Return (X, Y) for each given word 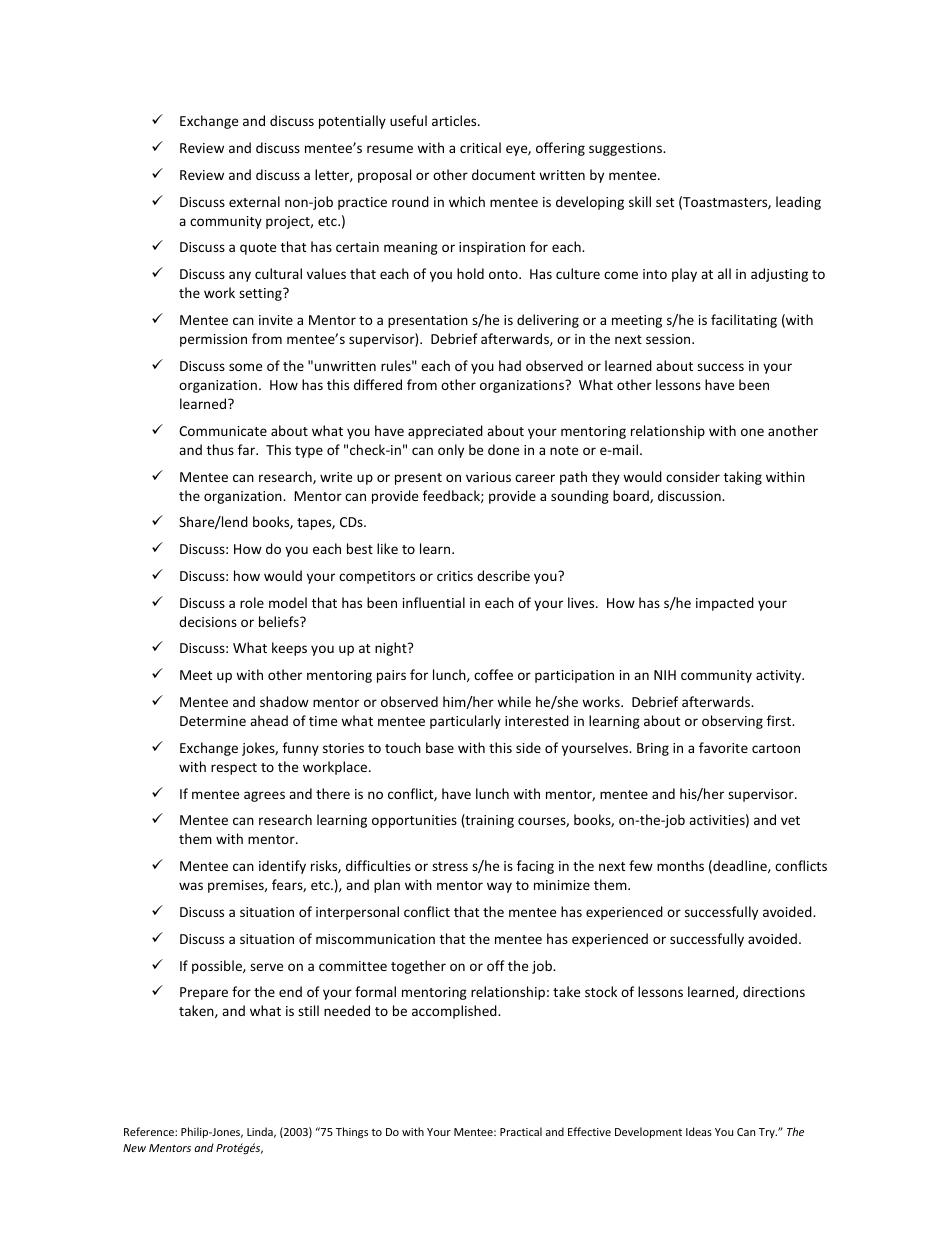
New (134, 1148)
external (254, 201)
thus (220, 449)
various (488, 477)
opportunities (414, 821)
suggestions (627, 149)
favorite (723, 747)
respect (234, 769)
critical (480, 147)
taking (743, 478)
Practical (521, 1131)
